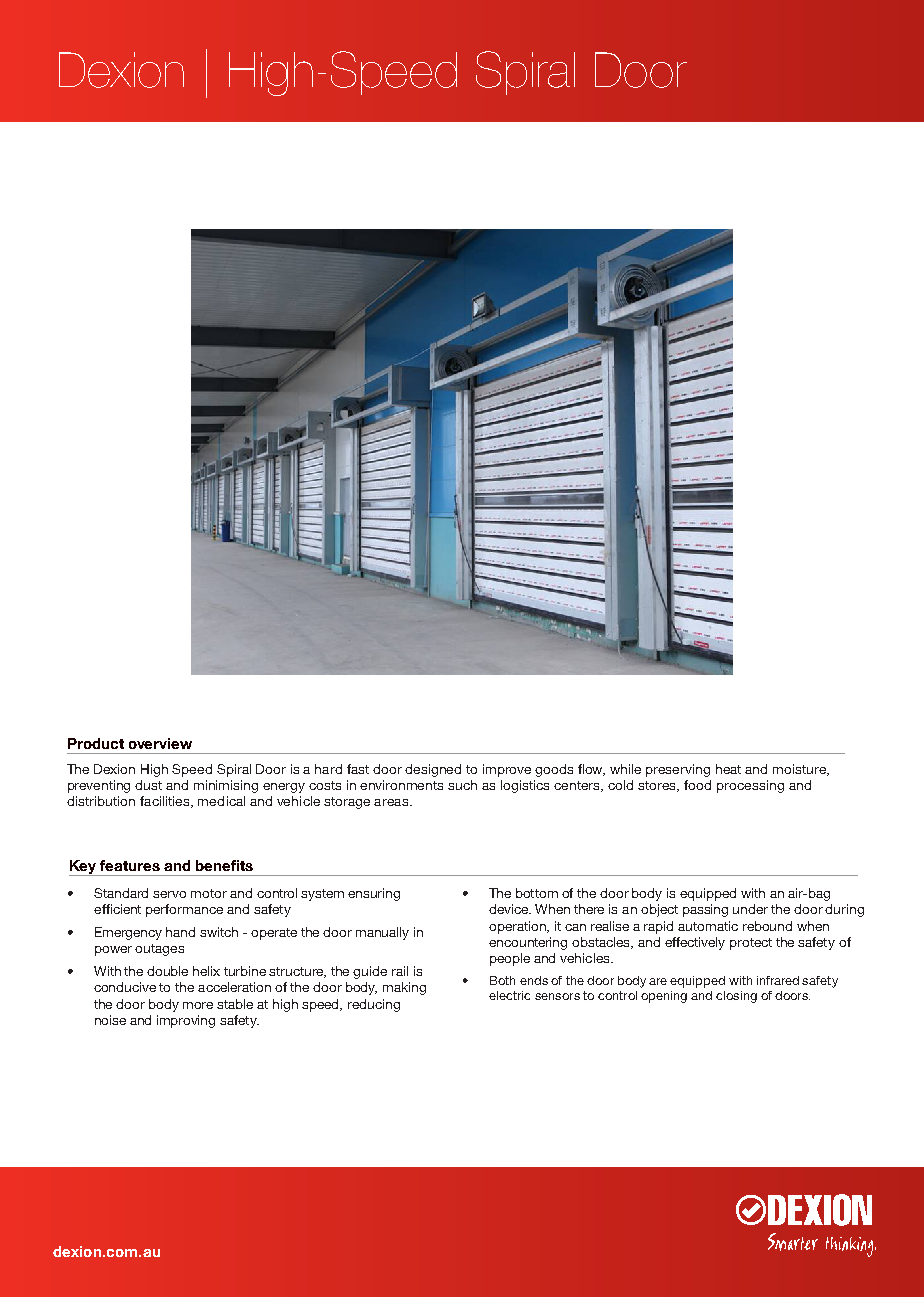  Describe the element at coordinates (433, 770) in the page. I see `designed` at that location.
